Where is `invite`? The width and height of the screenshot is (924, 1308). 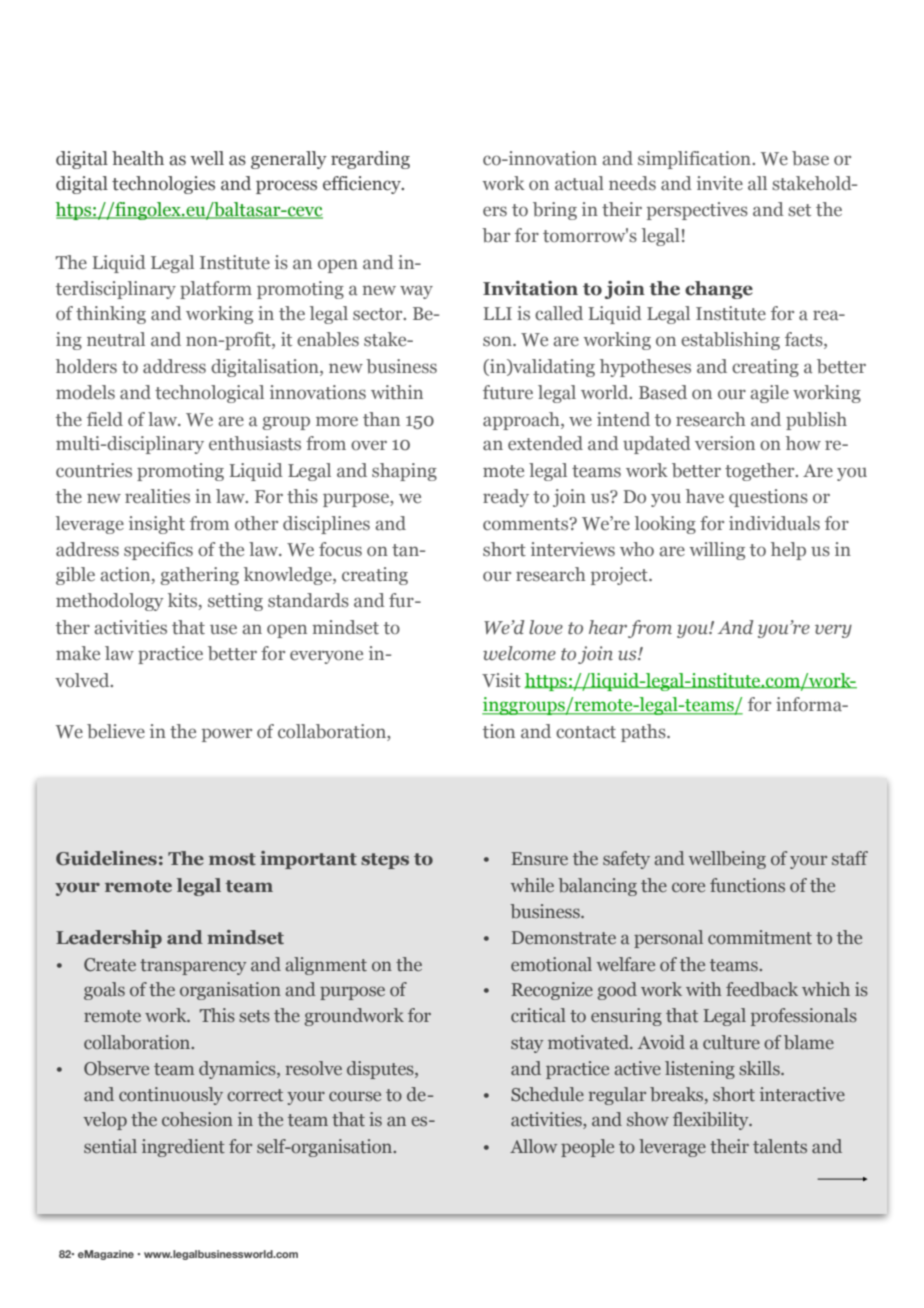 invite is located at coordinates (720, 183).
